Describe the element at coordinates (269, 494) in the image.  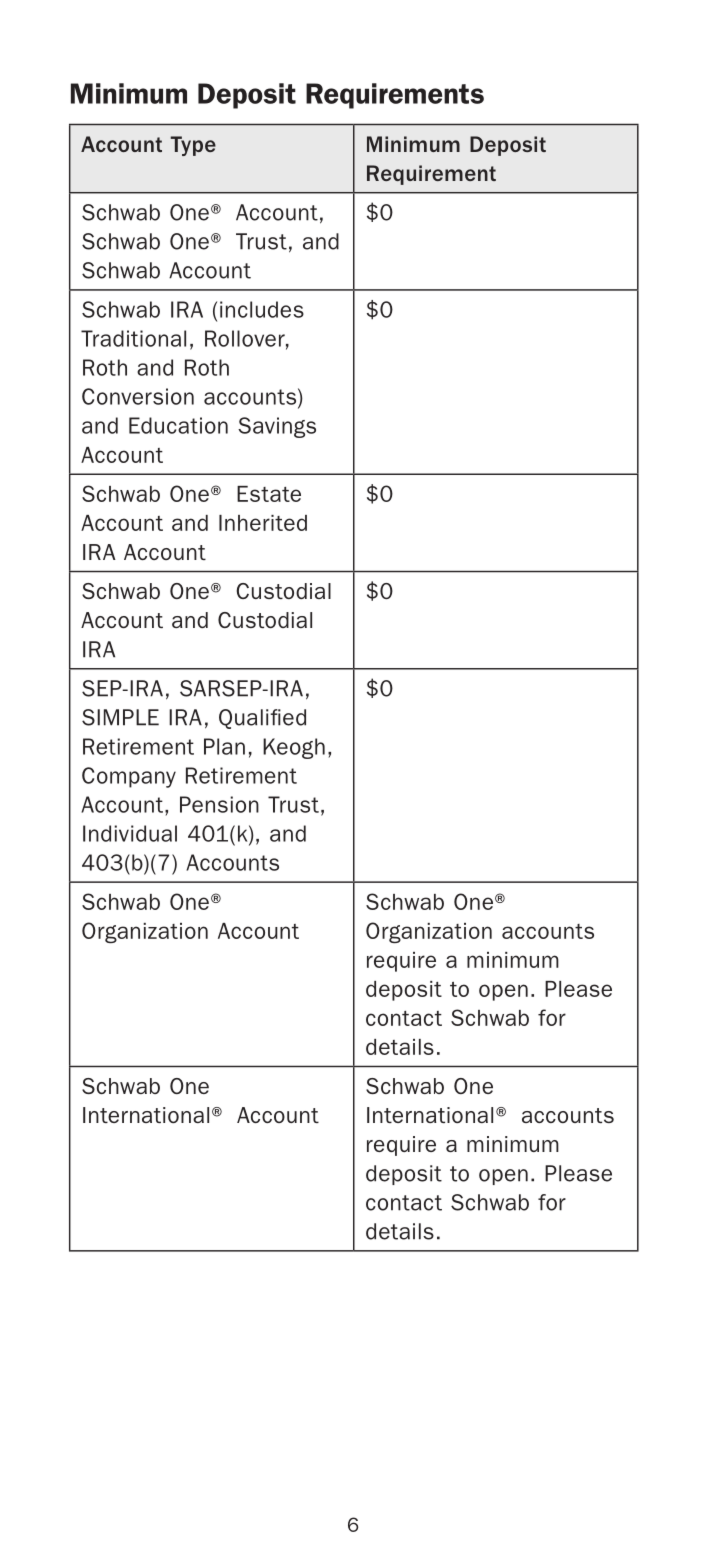
I see `Estate` at that location.
